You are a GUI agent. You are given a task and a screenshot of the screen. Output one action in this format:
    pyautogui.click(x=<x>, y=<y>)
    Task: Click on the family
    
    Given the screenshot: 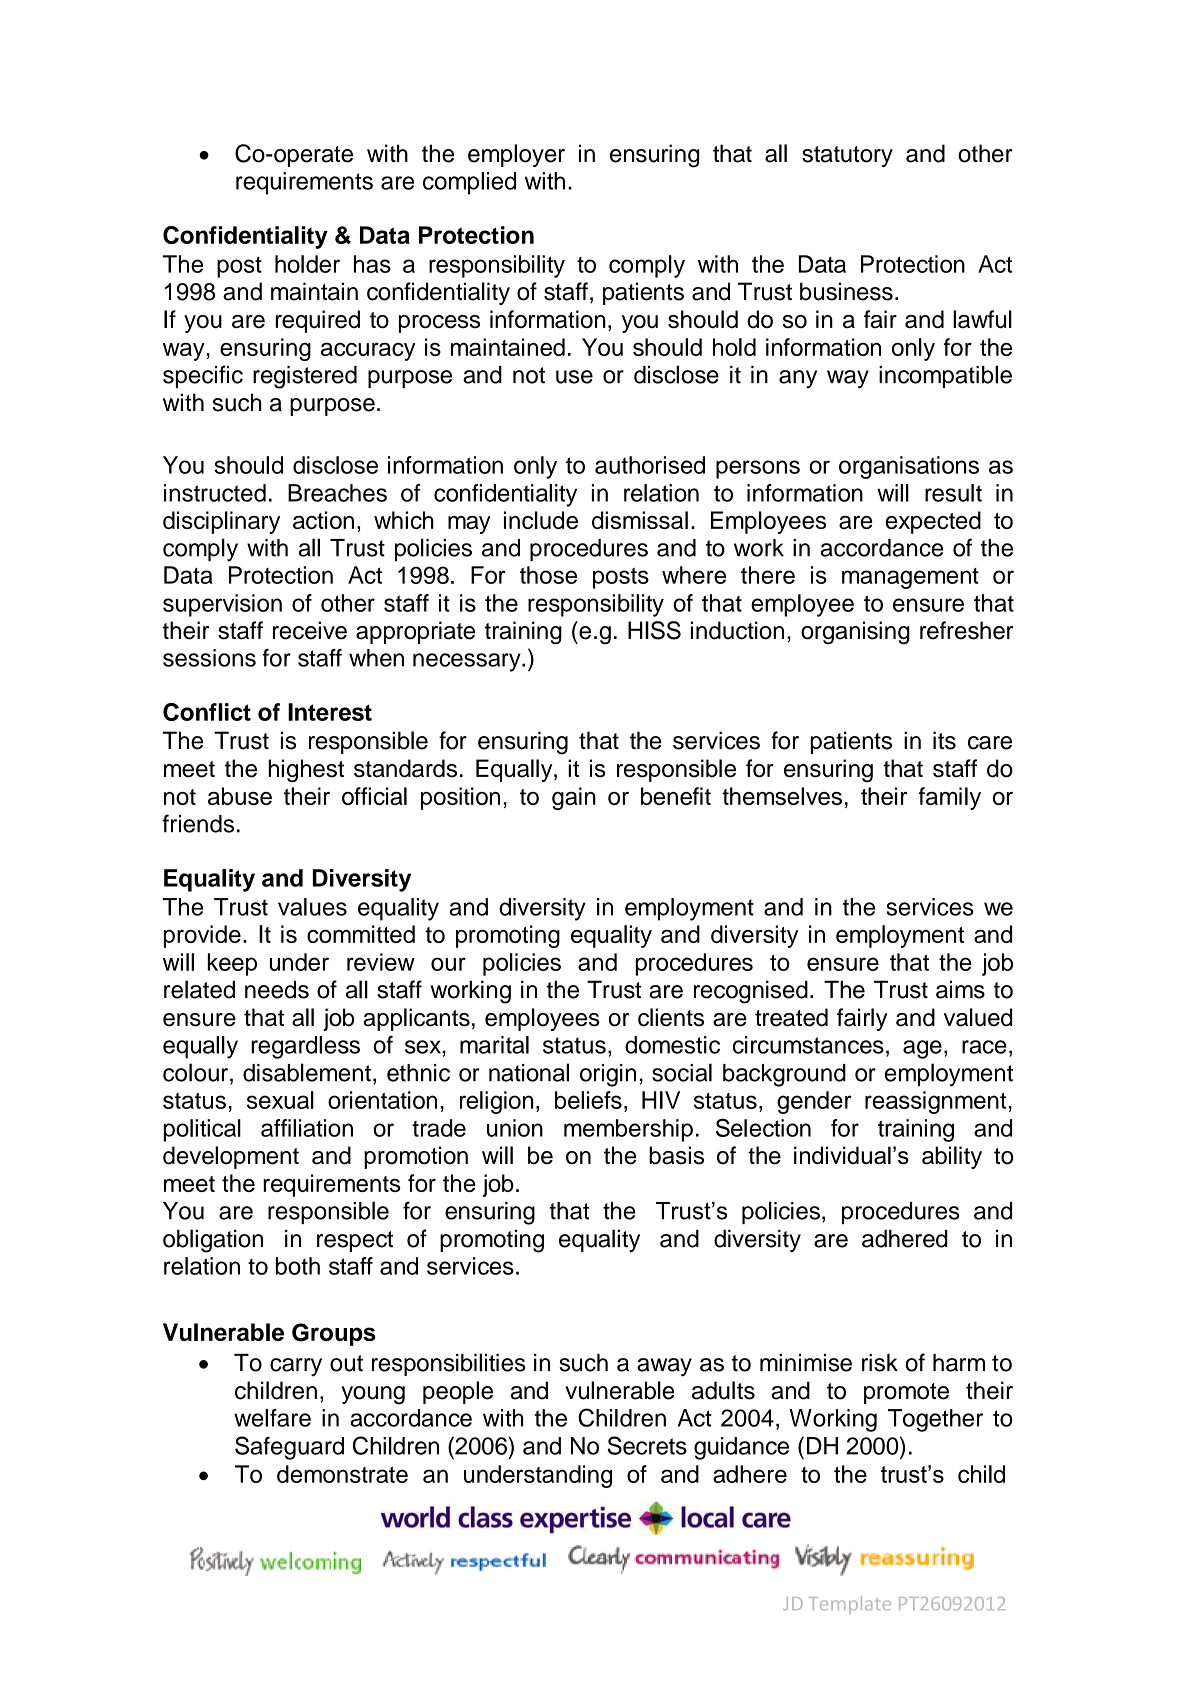 What is the action you would take?
    pyautogui.click(x=950, y=798)
